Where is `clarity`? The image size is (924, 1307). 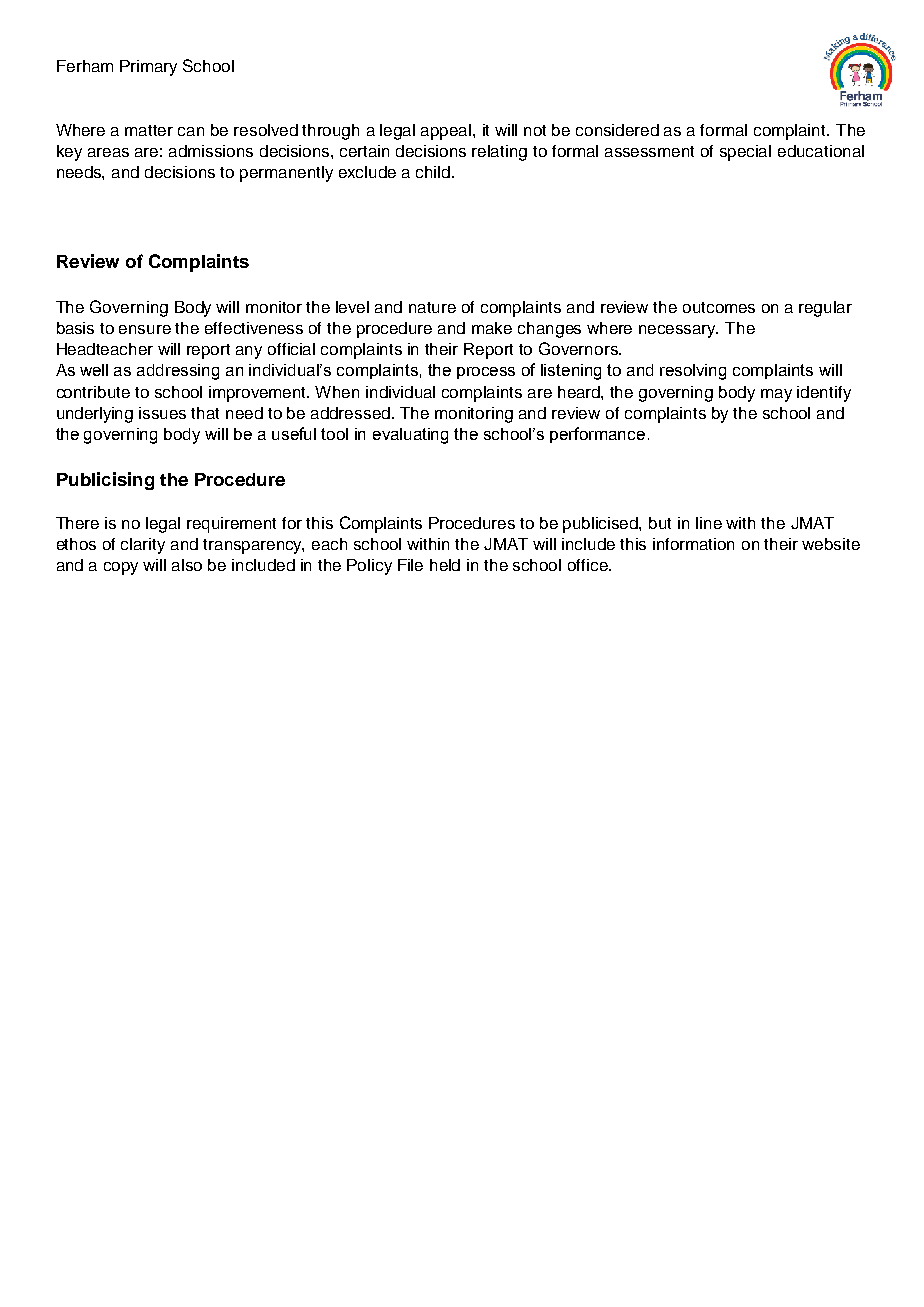 clarity is located at coordinates (143, 546).
